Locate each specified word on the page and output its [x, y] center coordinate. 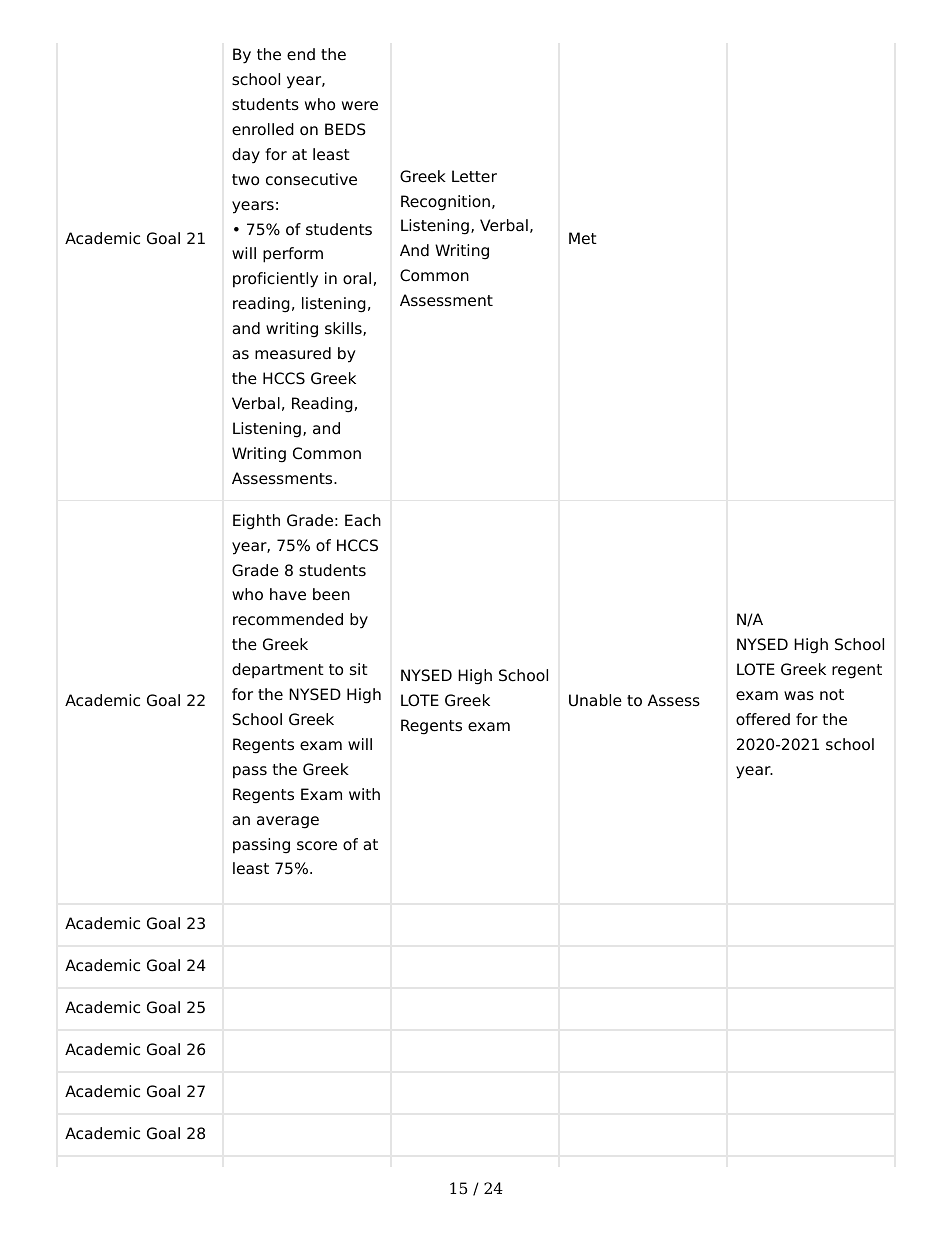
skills [344, 329]
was [799, 696]
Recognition [445, 203]
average [288, 822]
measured [293, 353]
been [331, 594]
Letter [474, 176]
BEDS [345, 129]
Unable [595, 700]
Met [583, 238]
